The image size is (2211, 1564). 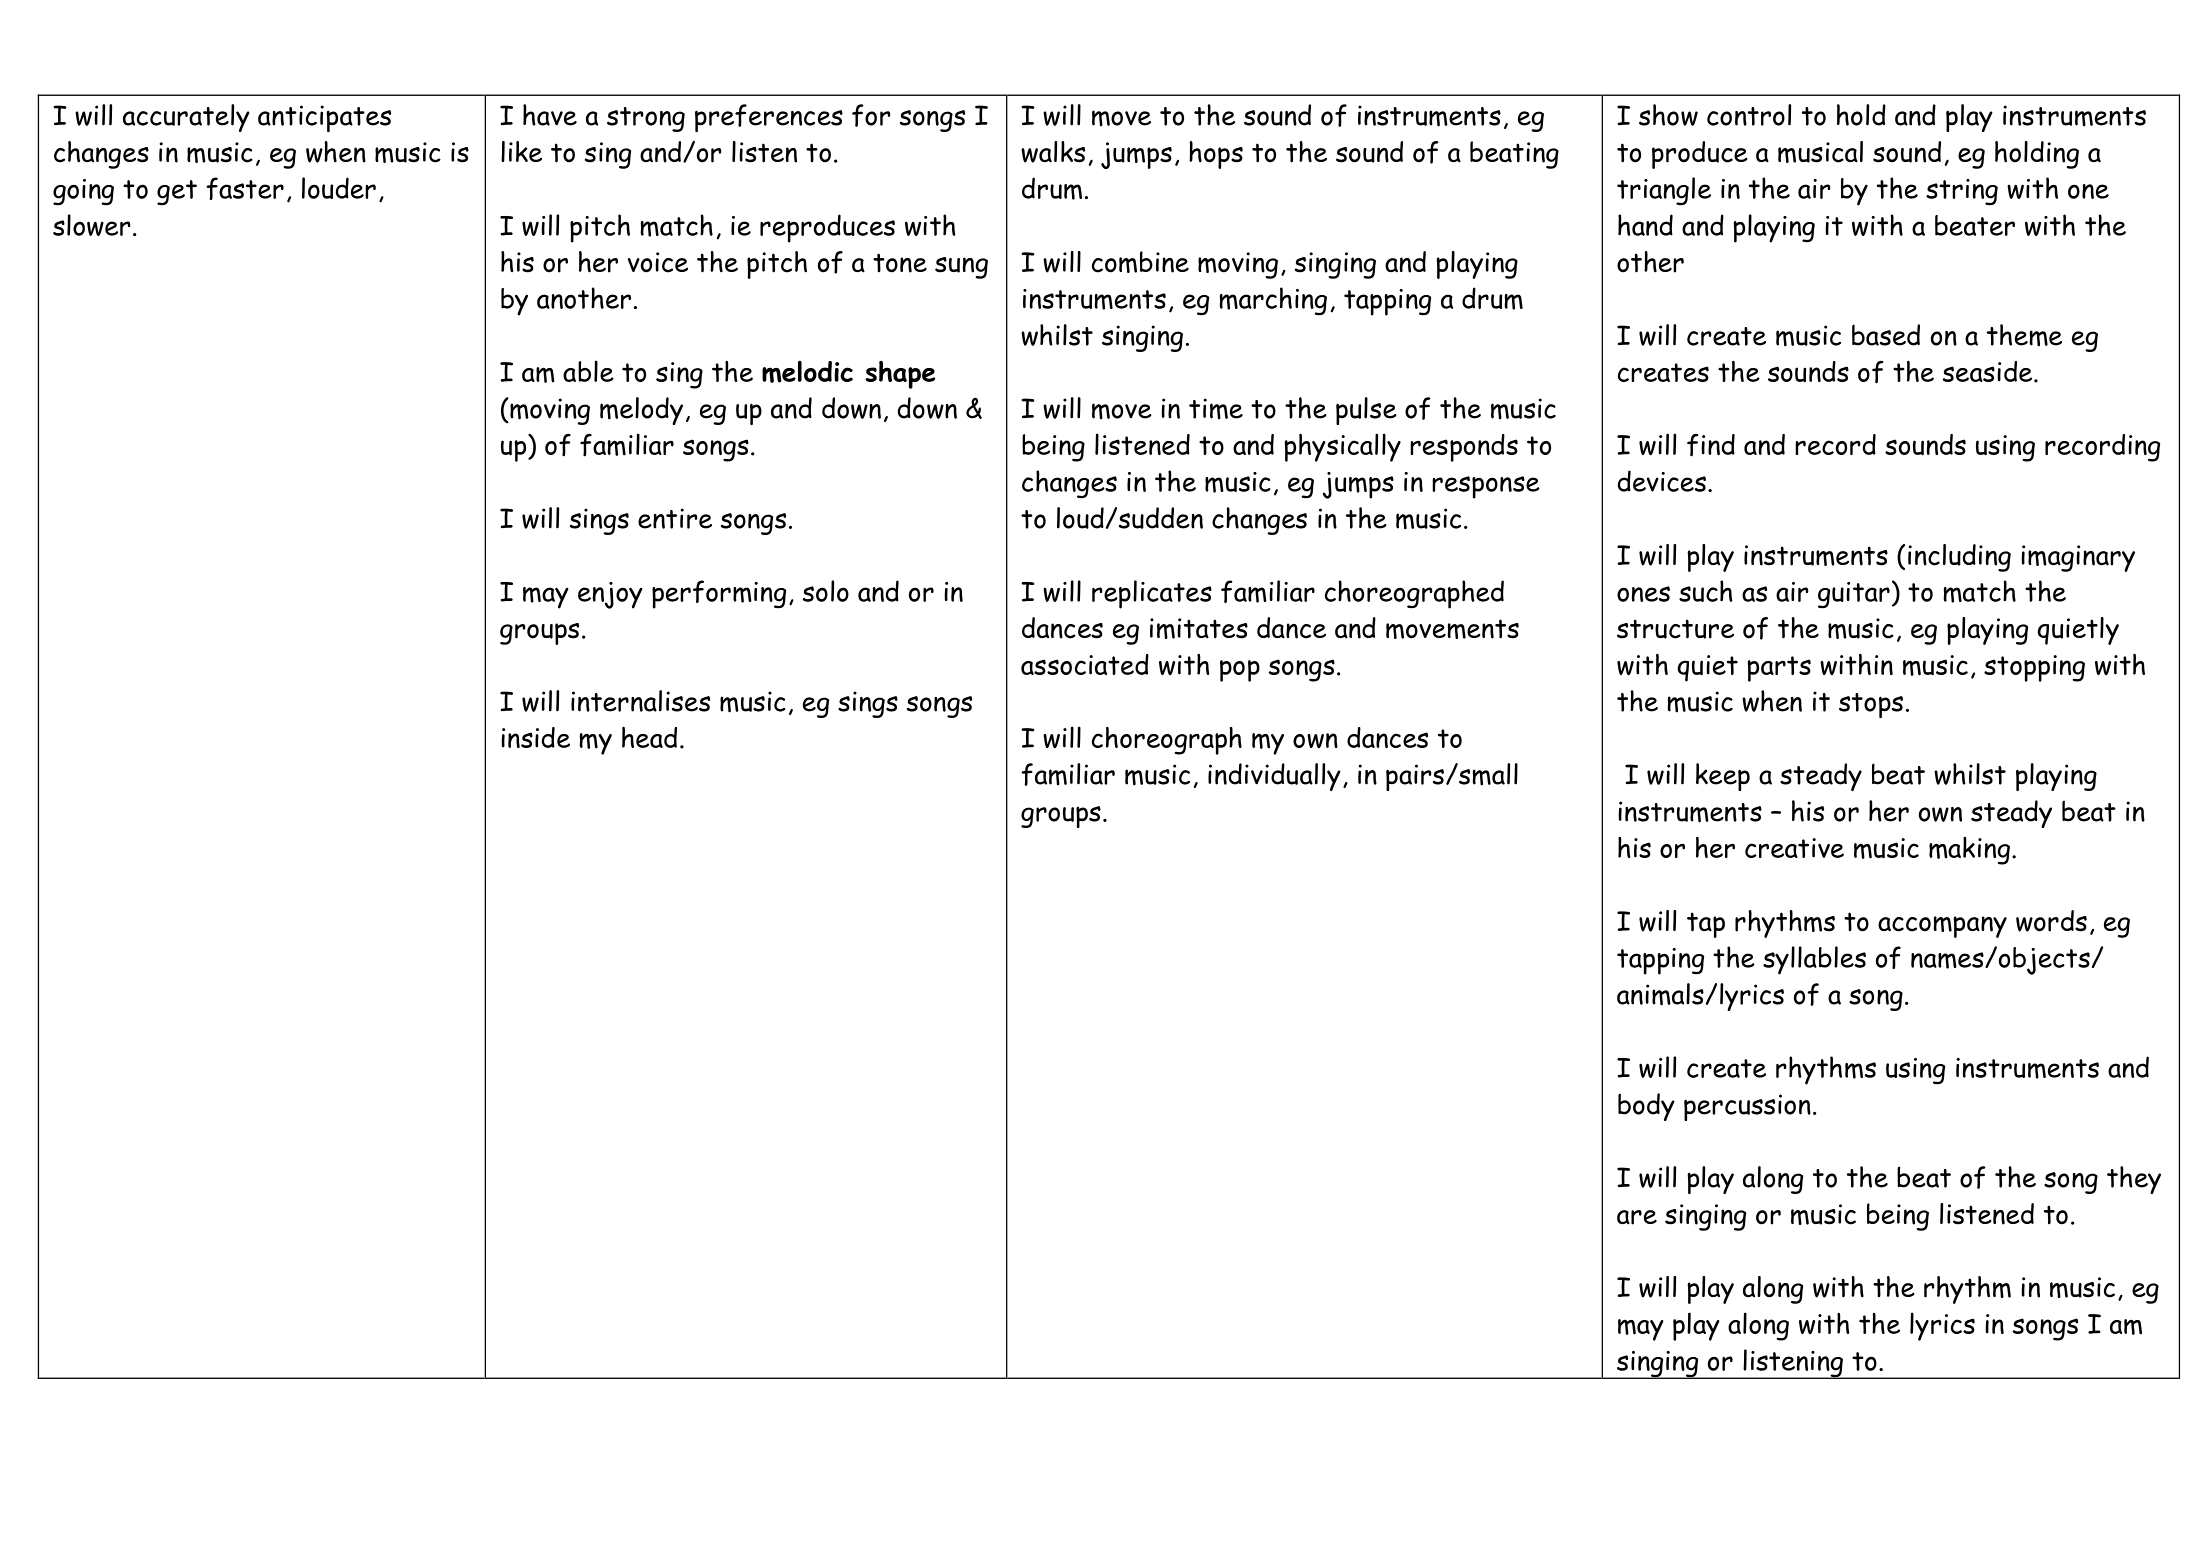 What do you see at coordinates (1637, 1217) in the document?
I see `are` at bounding box center [1637, 1217].
